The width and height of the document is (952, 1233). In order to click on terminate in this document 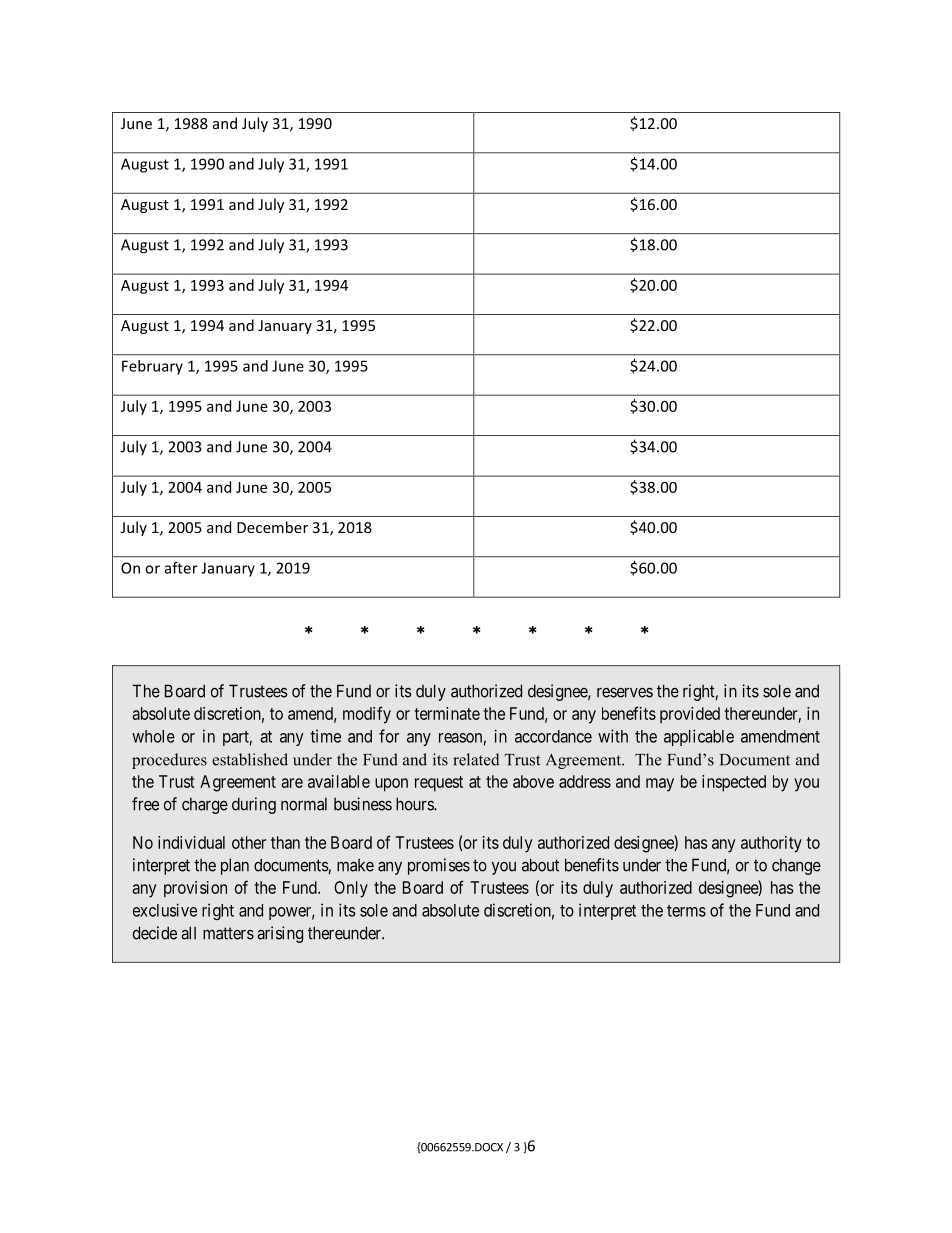, I will do `click(447, 713)`.
